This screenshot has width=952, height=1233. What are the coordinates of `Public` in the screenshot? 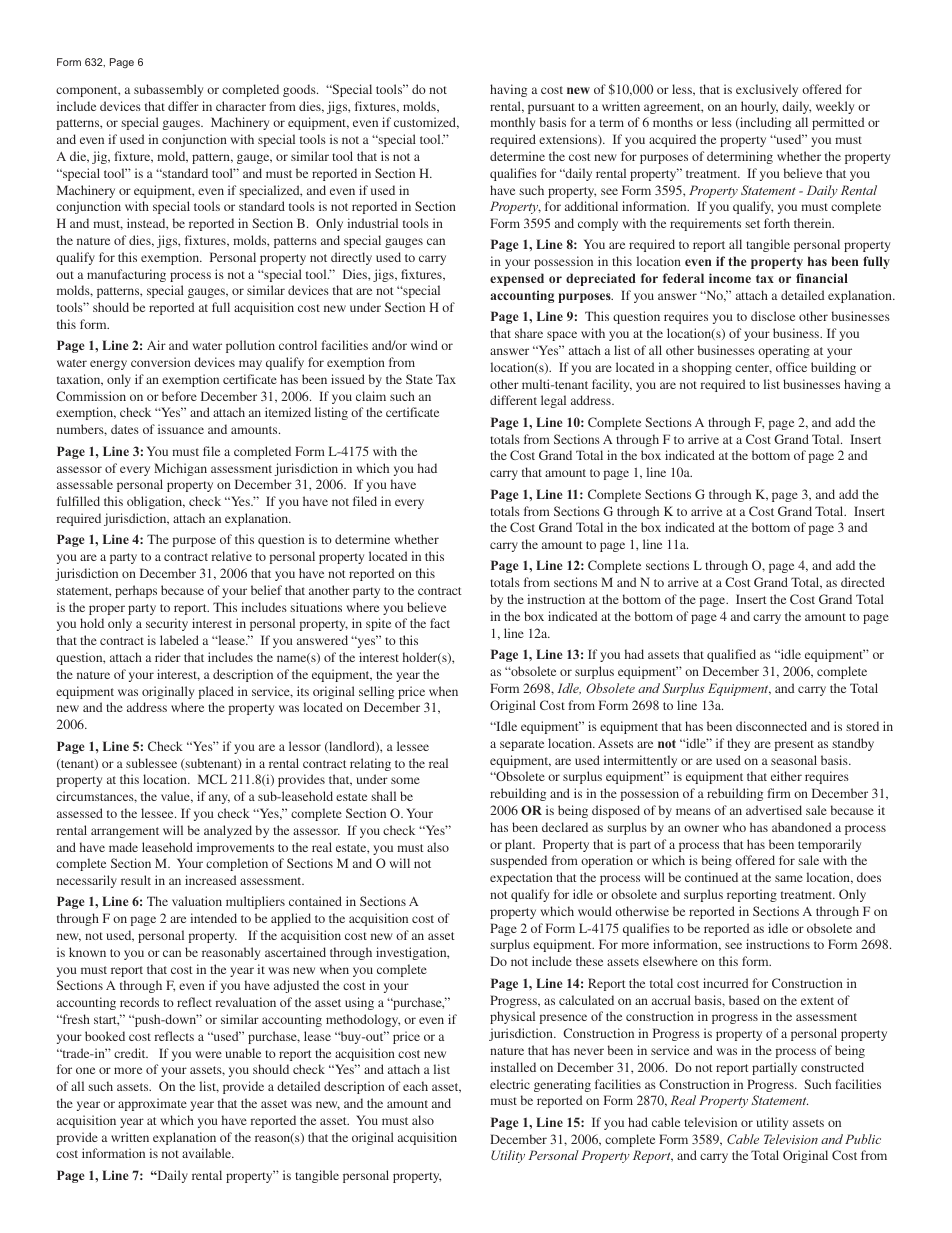 It's located at (863, 1139).
